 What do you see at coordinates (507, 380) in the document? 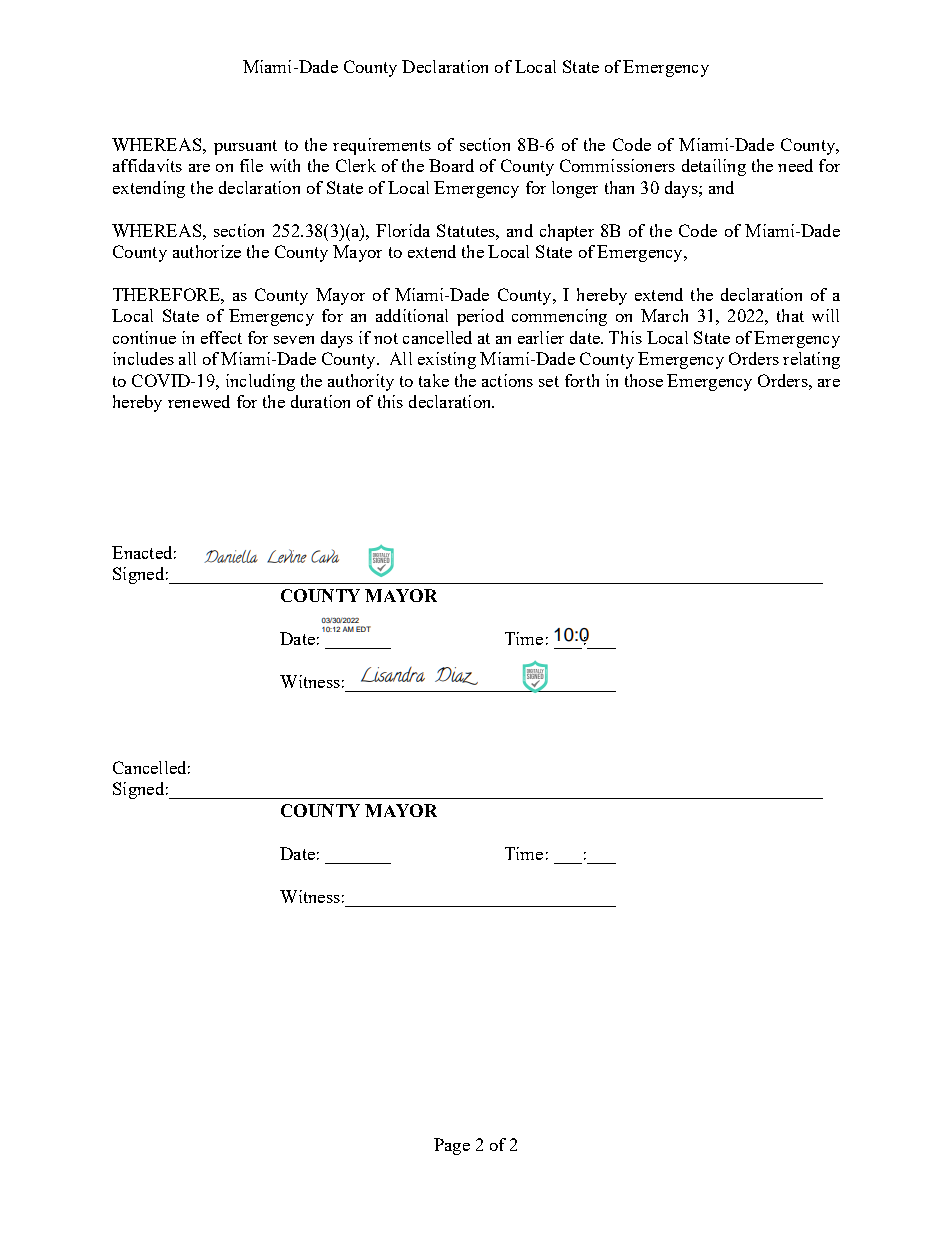
I see `actions` at bounding box center [507, 380].
